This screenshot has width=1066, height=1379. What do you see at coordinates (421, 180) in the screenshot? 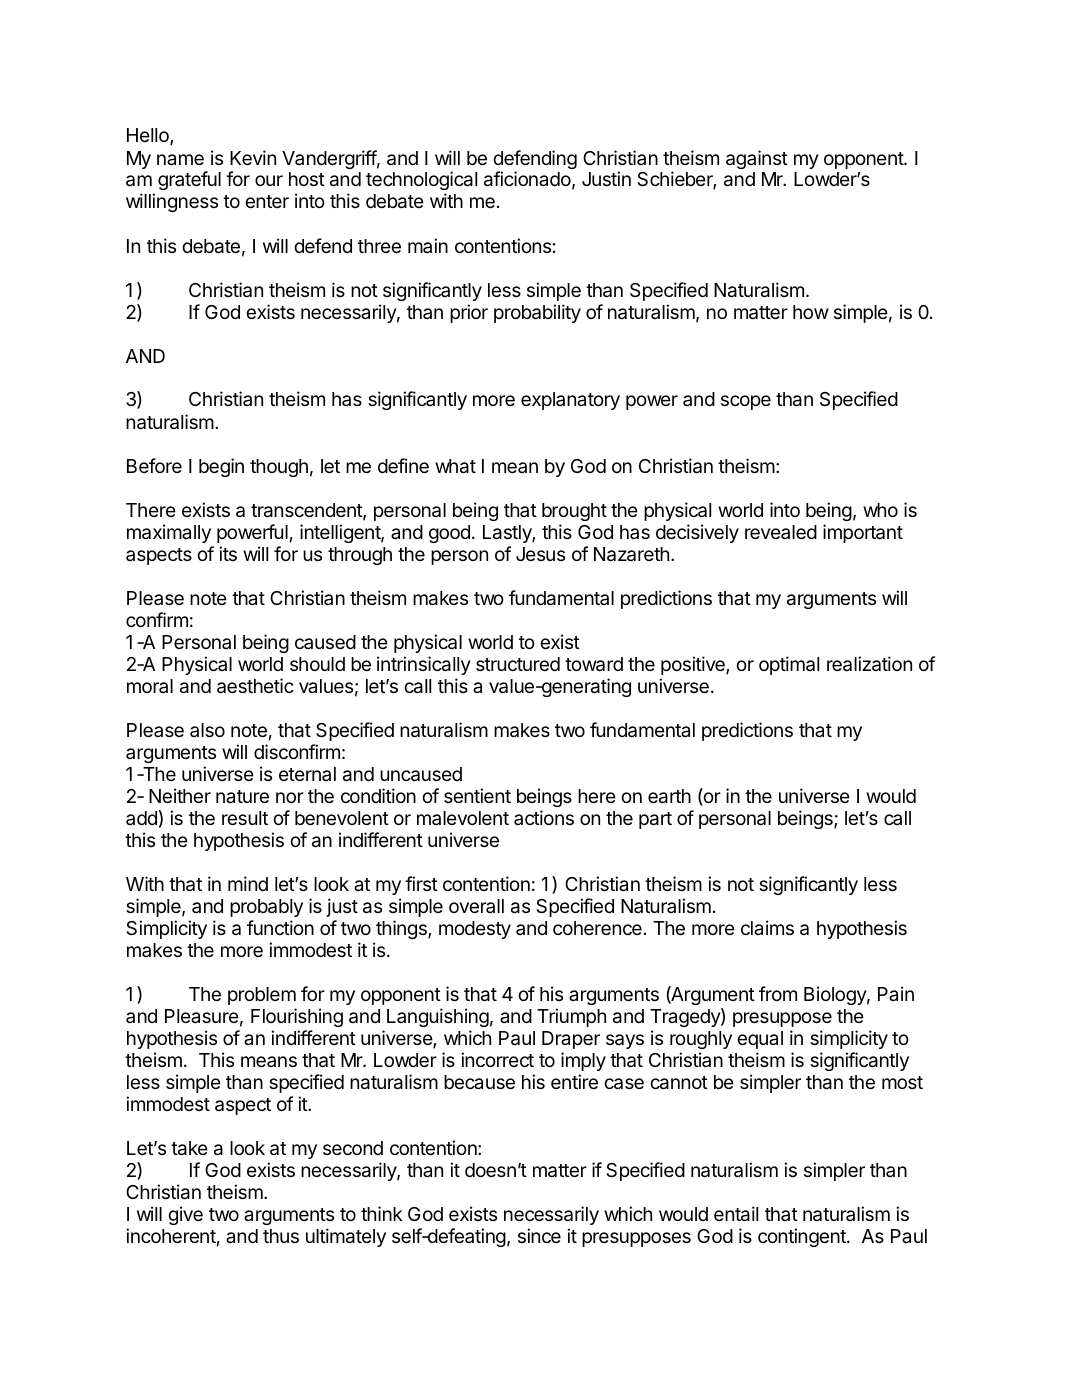
I see `technological` at bounding box center [421, 180].
